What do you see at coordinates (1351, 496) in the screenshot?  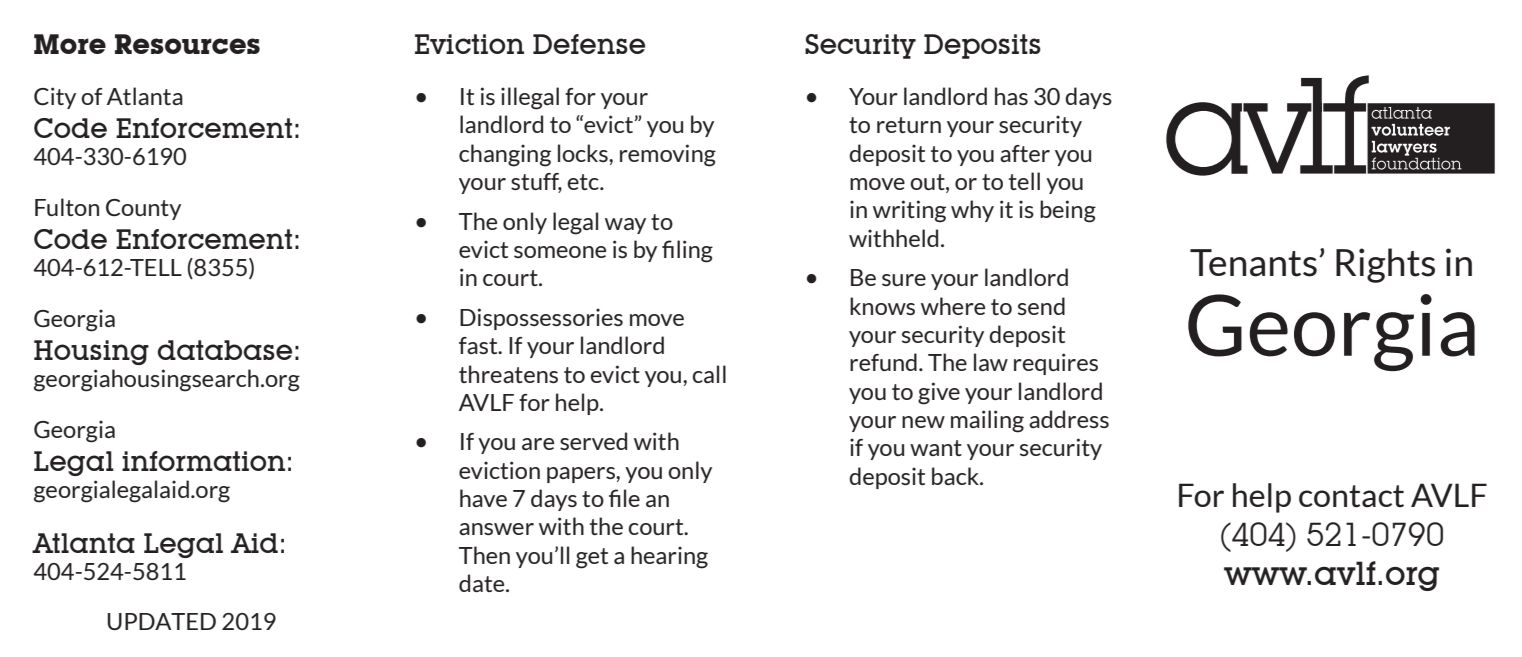 I see `contact` at bounding box center [1351, 496].
